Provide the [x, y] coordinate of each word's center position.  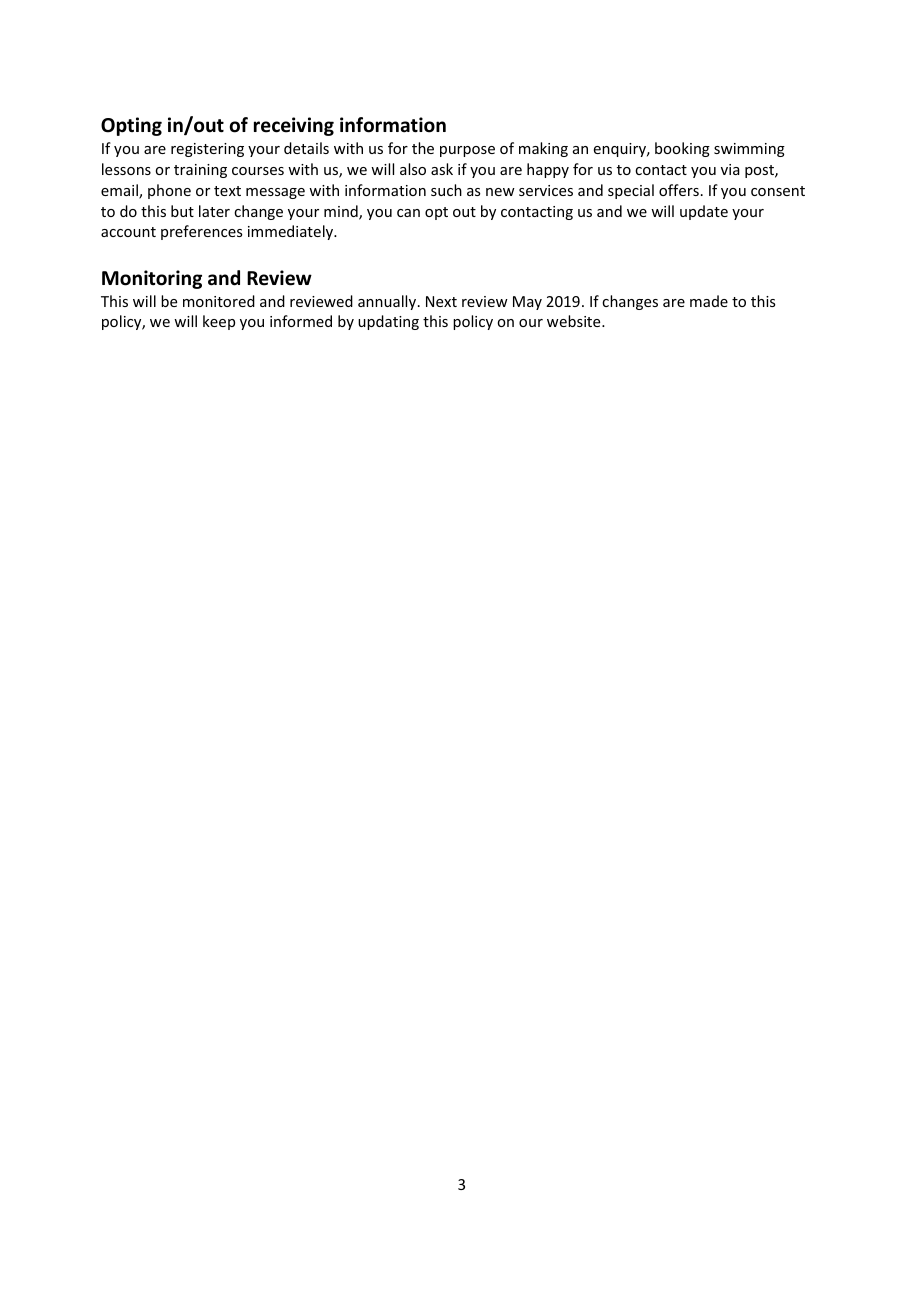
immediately [292, 232]
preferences [201, 232]
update [704, 212]
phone [169, 191]
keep [219, 322]
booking [682, 149]
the [423, 148]
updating [388, 322]
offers [679, 190]
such [446, 190]
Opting [131, 126]
